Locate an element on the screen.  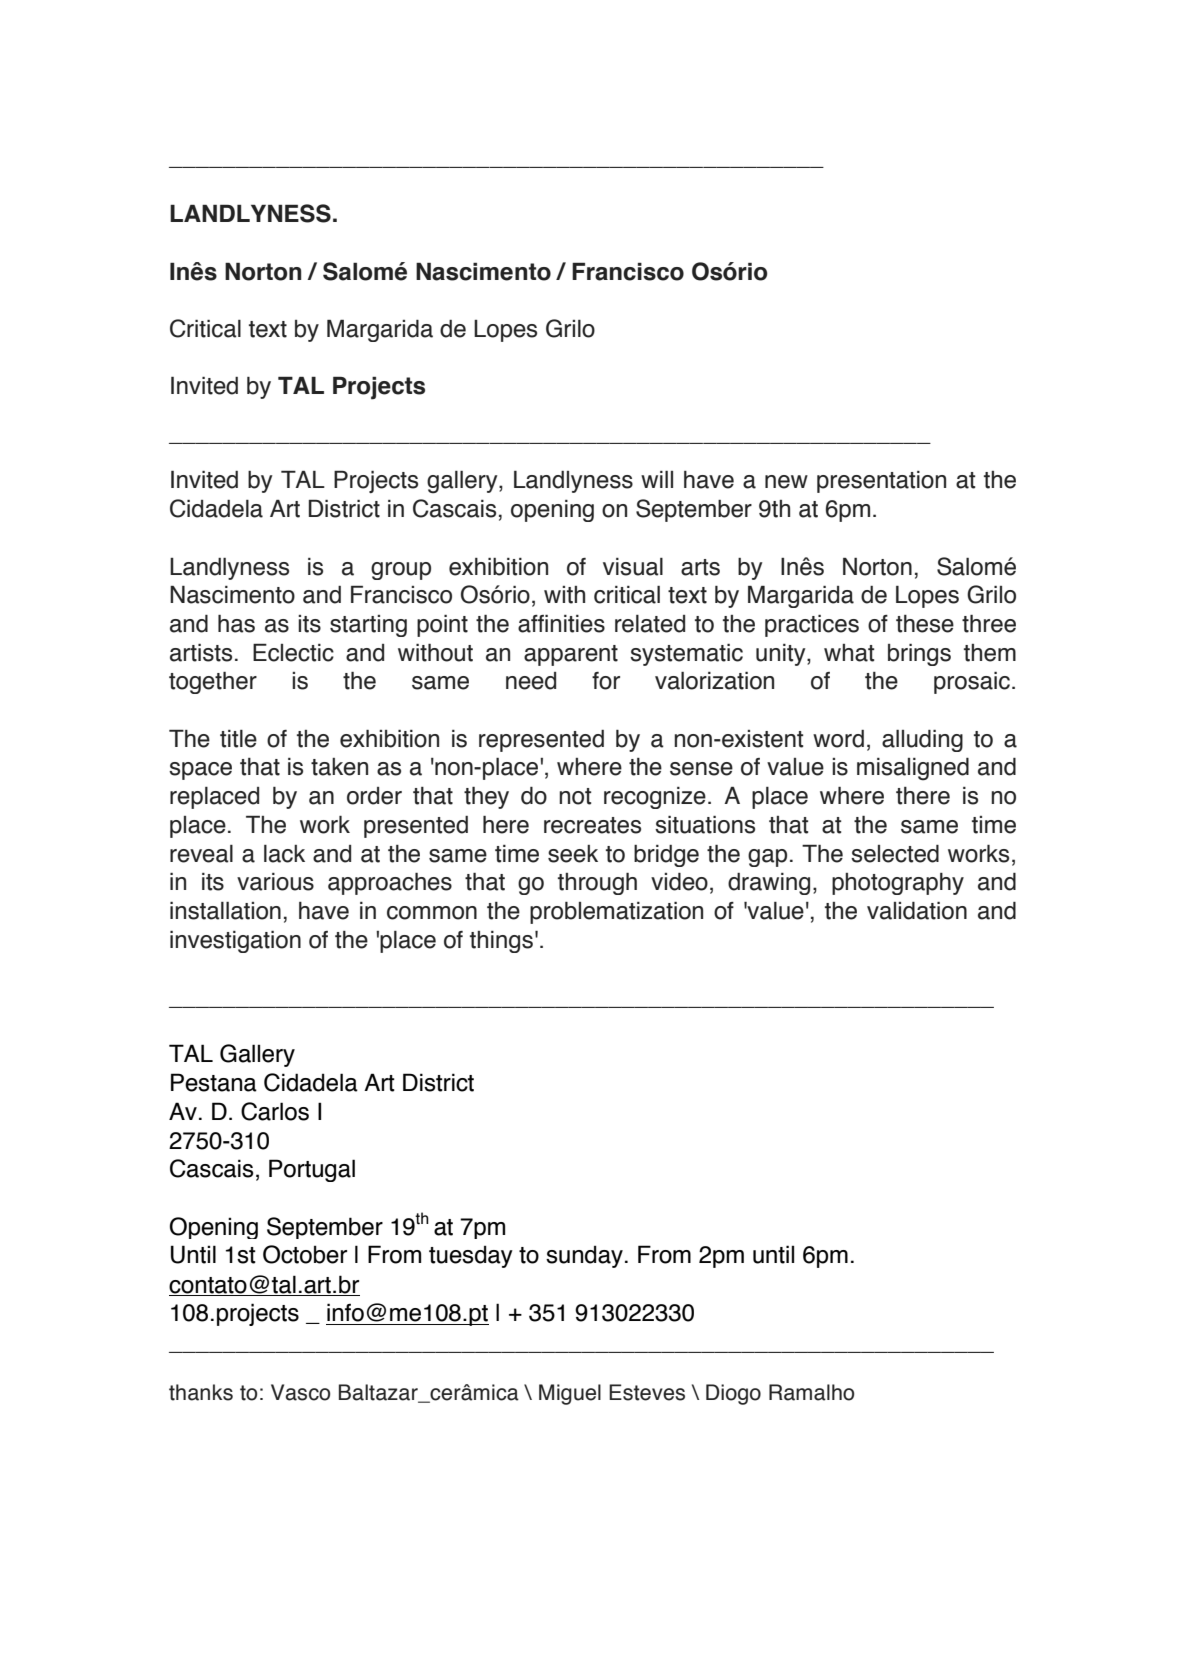
Vasco is located at coordinates (300, 1392).
